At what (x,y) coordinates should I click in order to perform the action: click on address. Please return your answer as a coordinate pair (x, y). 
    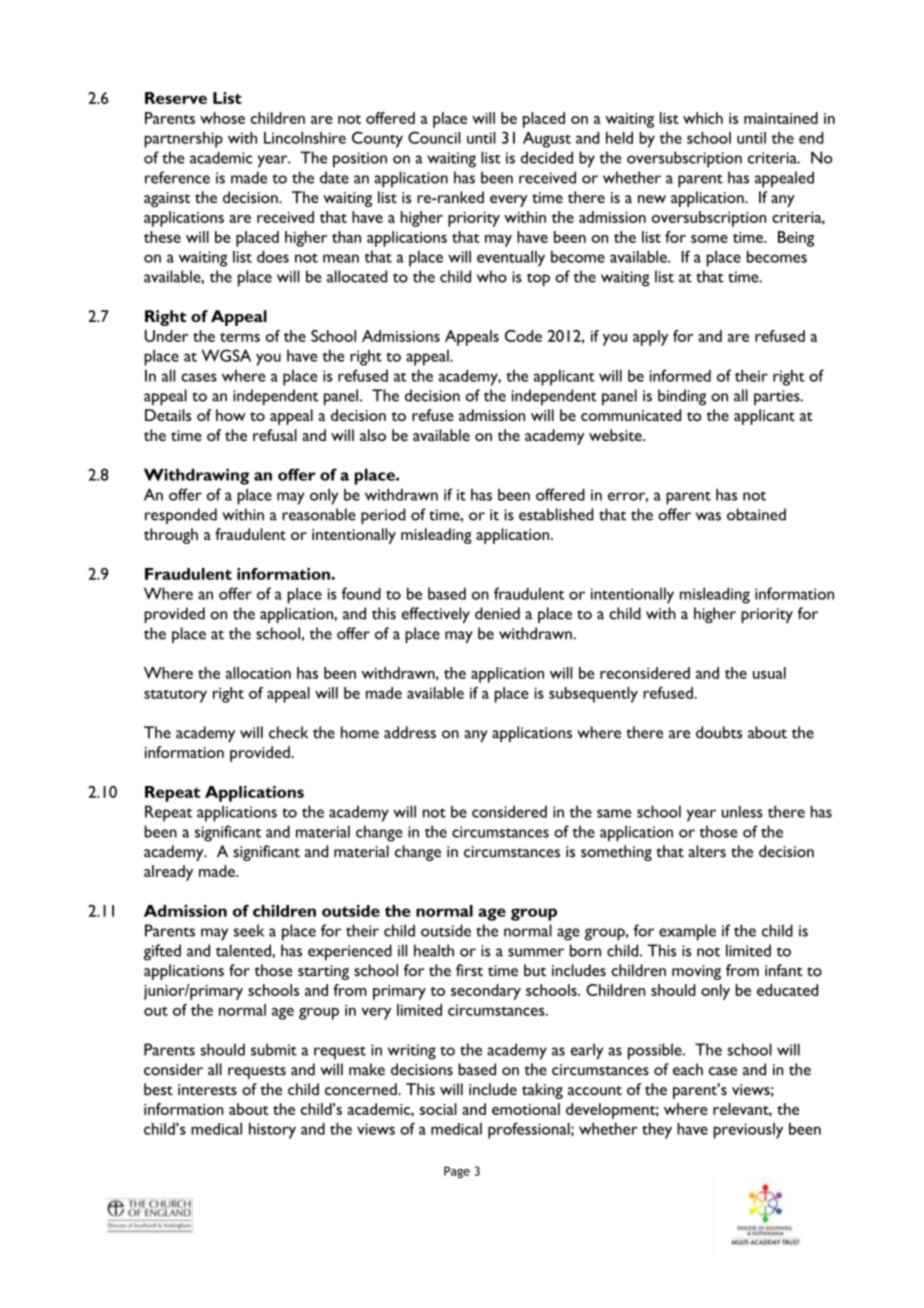
    Looking at the image, I should click on (410, 732).
